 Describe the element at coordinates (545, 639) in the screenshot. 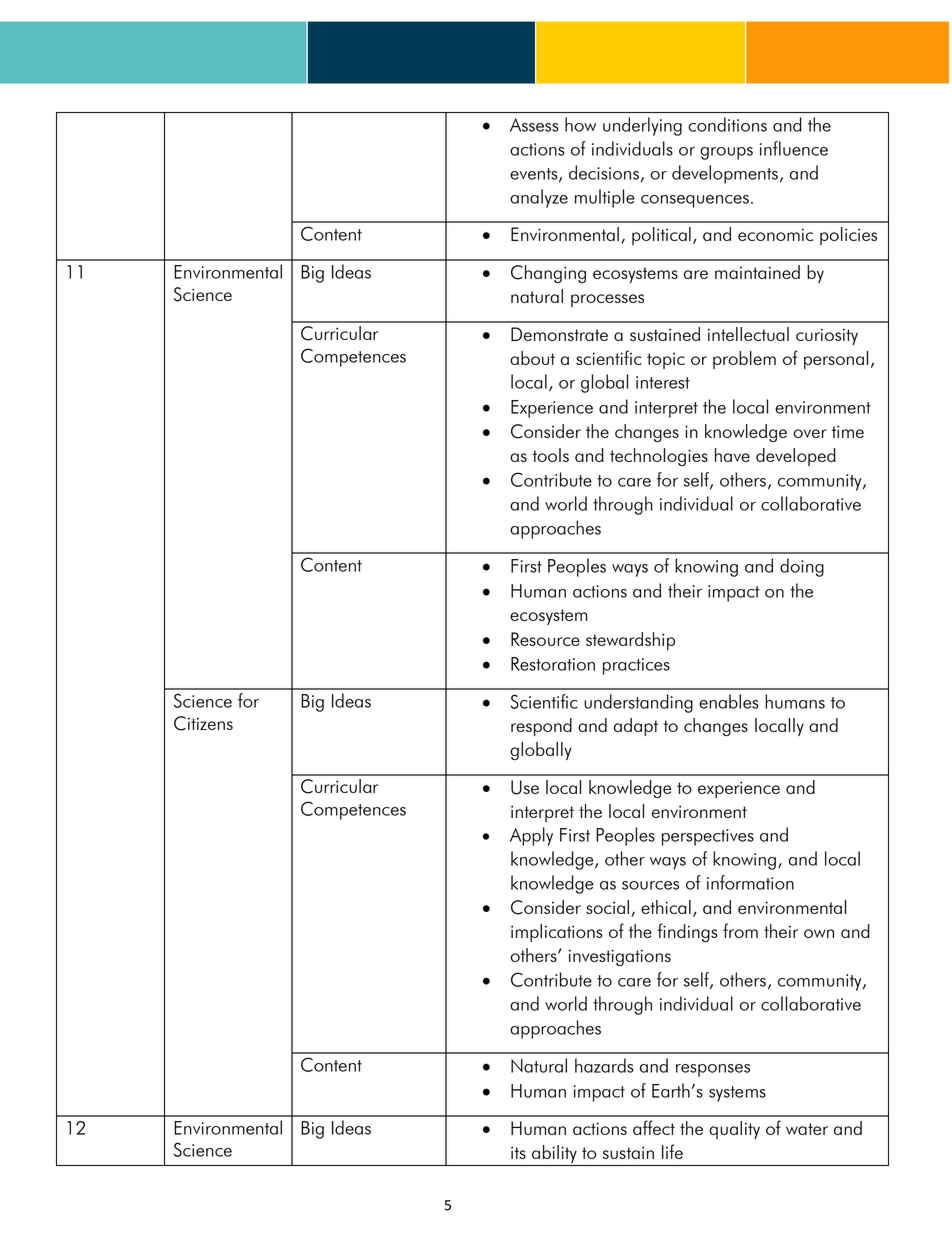

I see `Resource` at that location.
